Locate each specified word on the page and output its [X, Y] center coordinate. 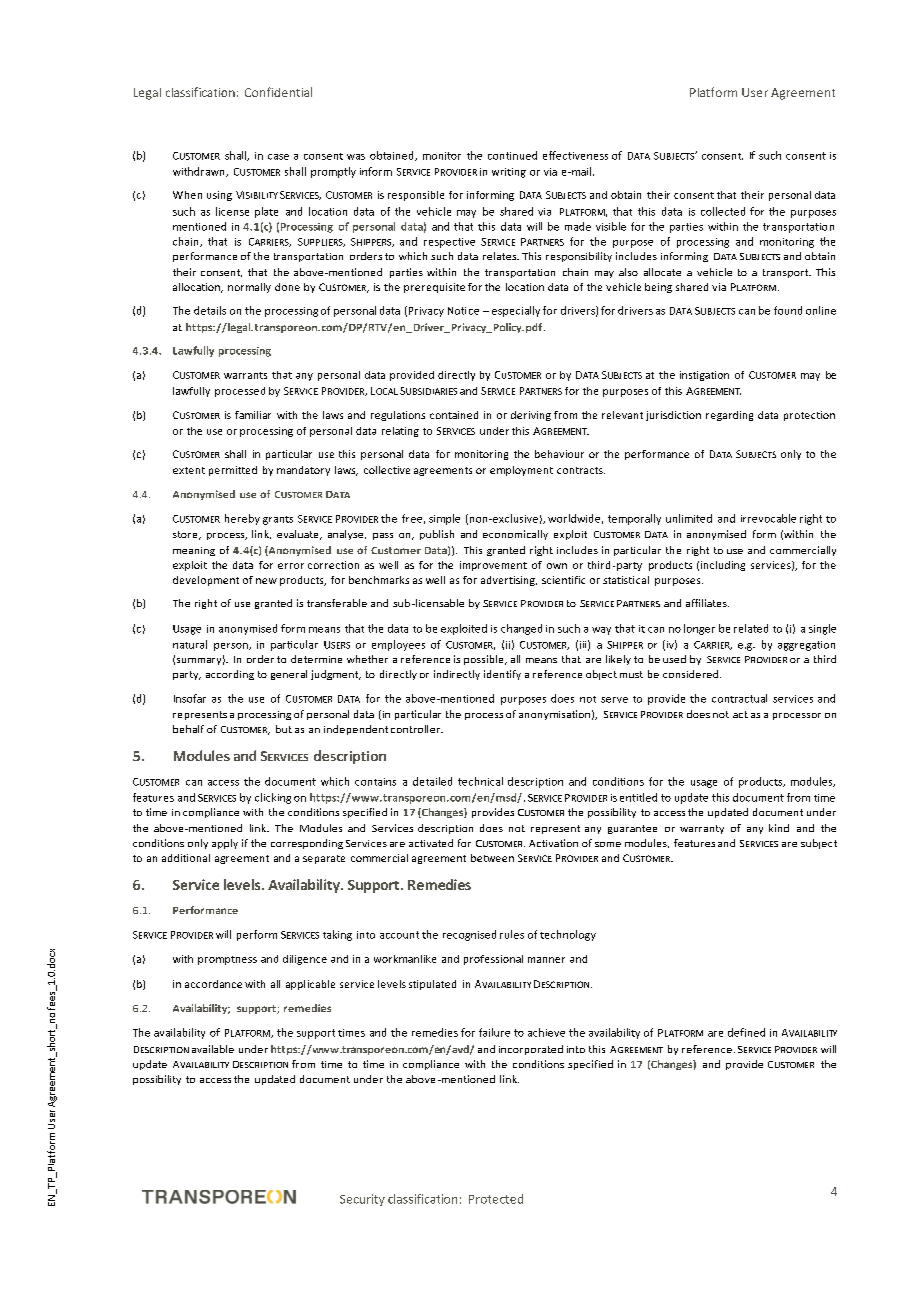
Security [362, 1200]
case [278, 157]
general [289, 675]
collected [723, 211]
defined [746, 1032]
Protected [496, 1199]
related [751, 628]
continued [512, 155]
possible [485, 660]
